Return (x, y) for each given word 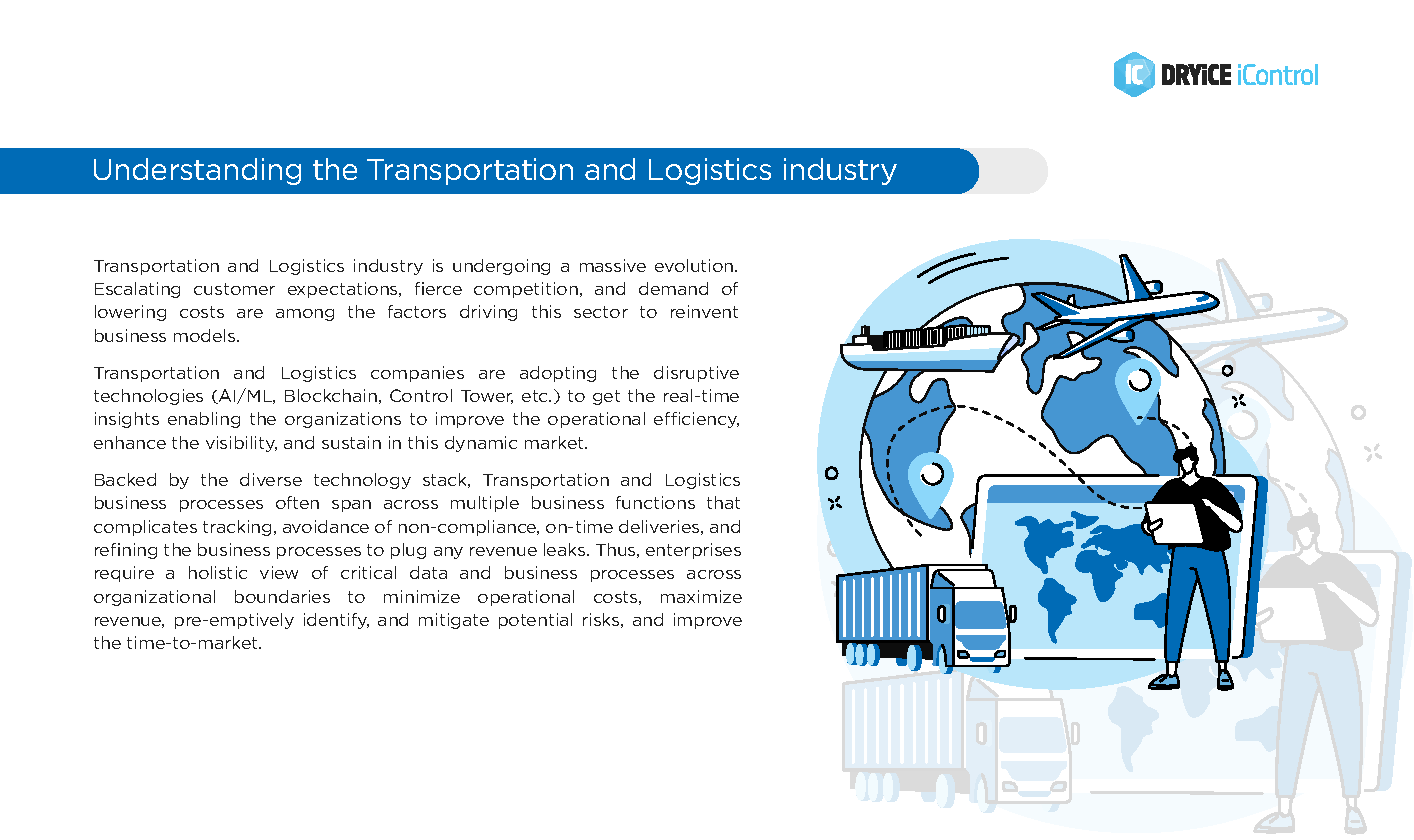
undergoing (501, 267)
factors (417, 311)
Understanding (197, 171)
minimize (422, 596)
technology (362, 481)
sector (601, 312)
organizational (154, 598)
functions (655, 502)
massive (613, 265)
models (206, 335)
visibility (241, 444)
